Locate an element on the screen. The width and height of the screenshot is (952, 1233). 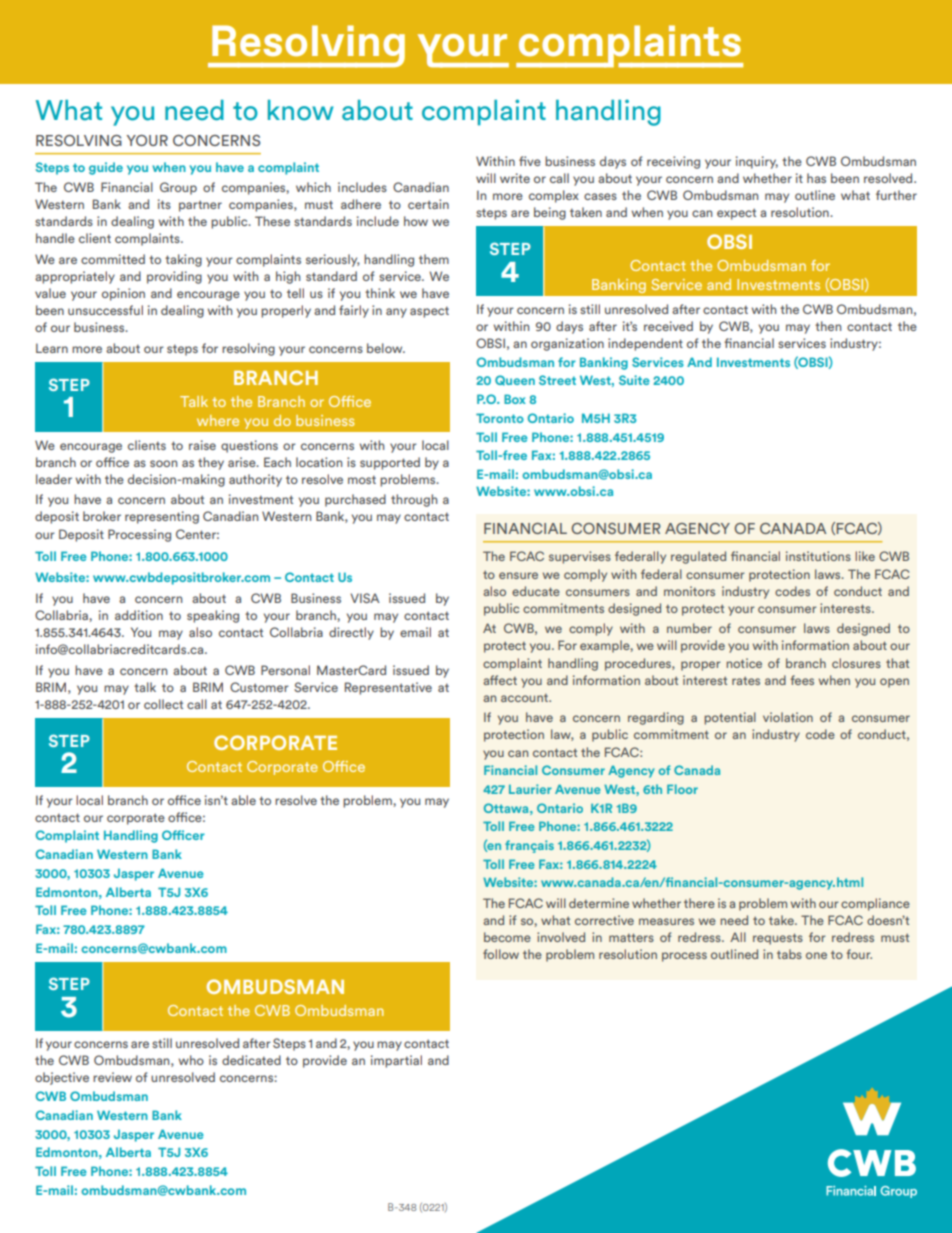
Learn is located at coordinates (52, 348).
